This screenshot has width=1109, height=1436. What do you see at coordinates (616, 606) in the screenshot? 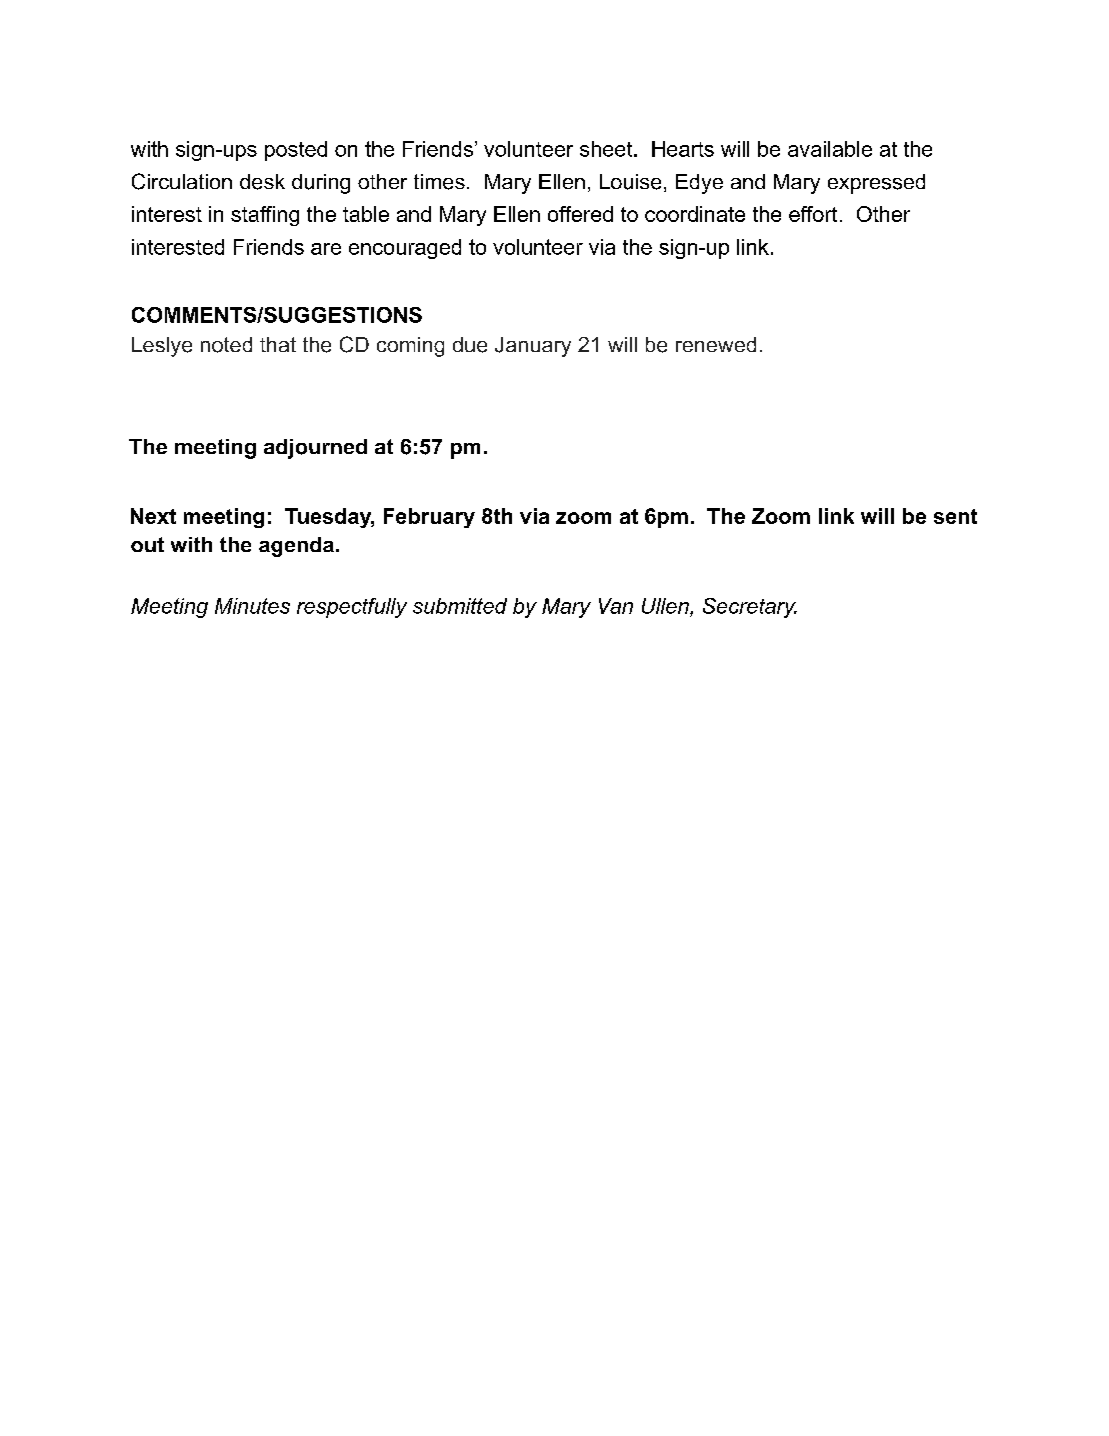
I see `Van` at bounding box center [616, 606].
